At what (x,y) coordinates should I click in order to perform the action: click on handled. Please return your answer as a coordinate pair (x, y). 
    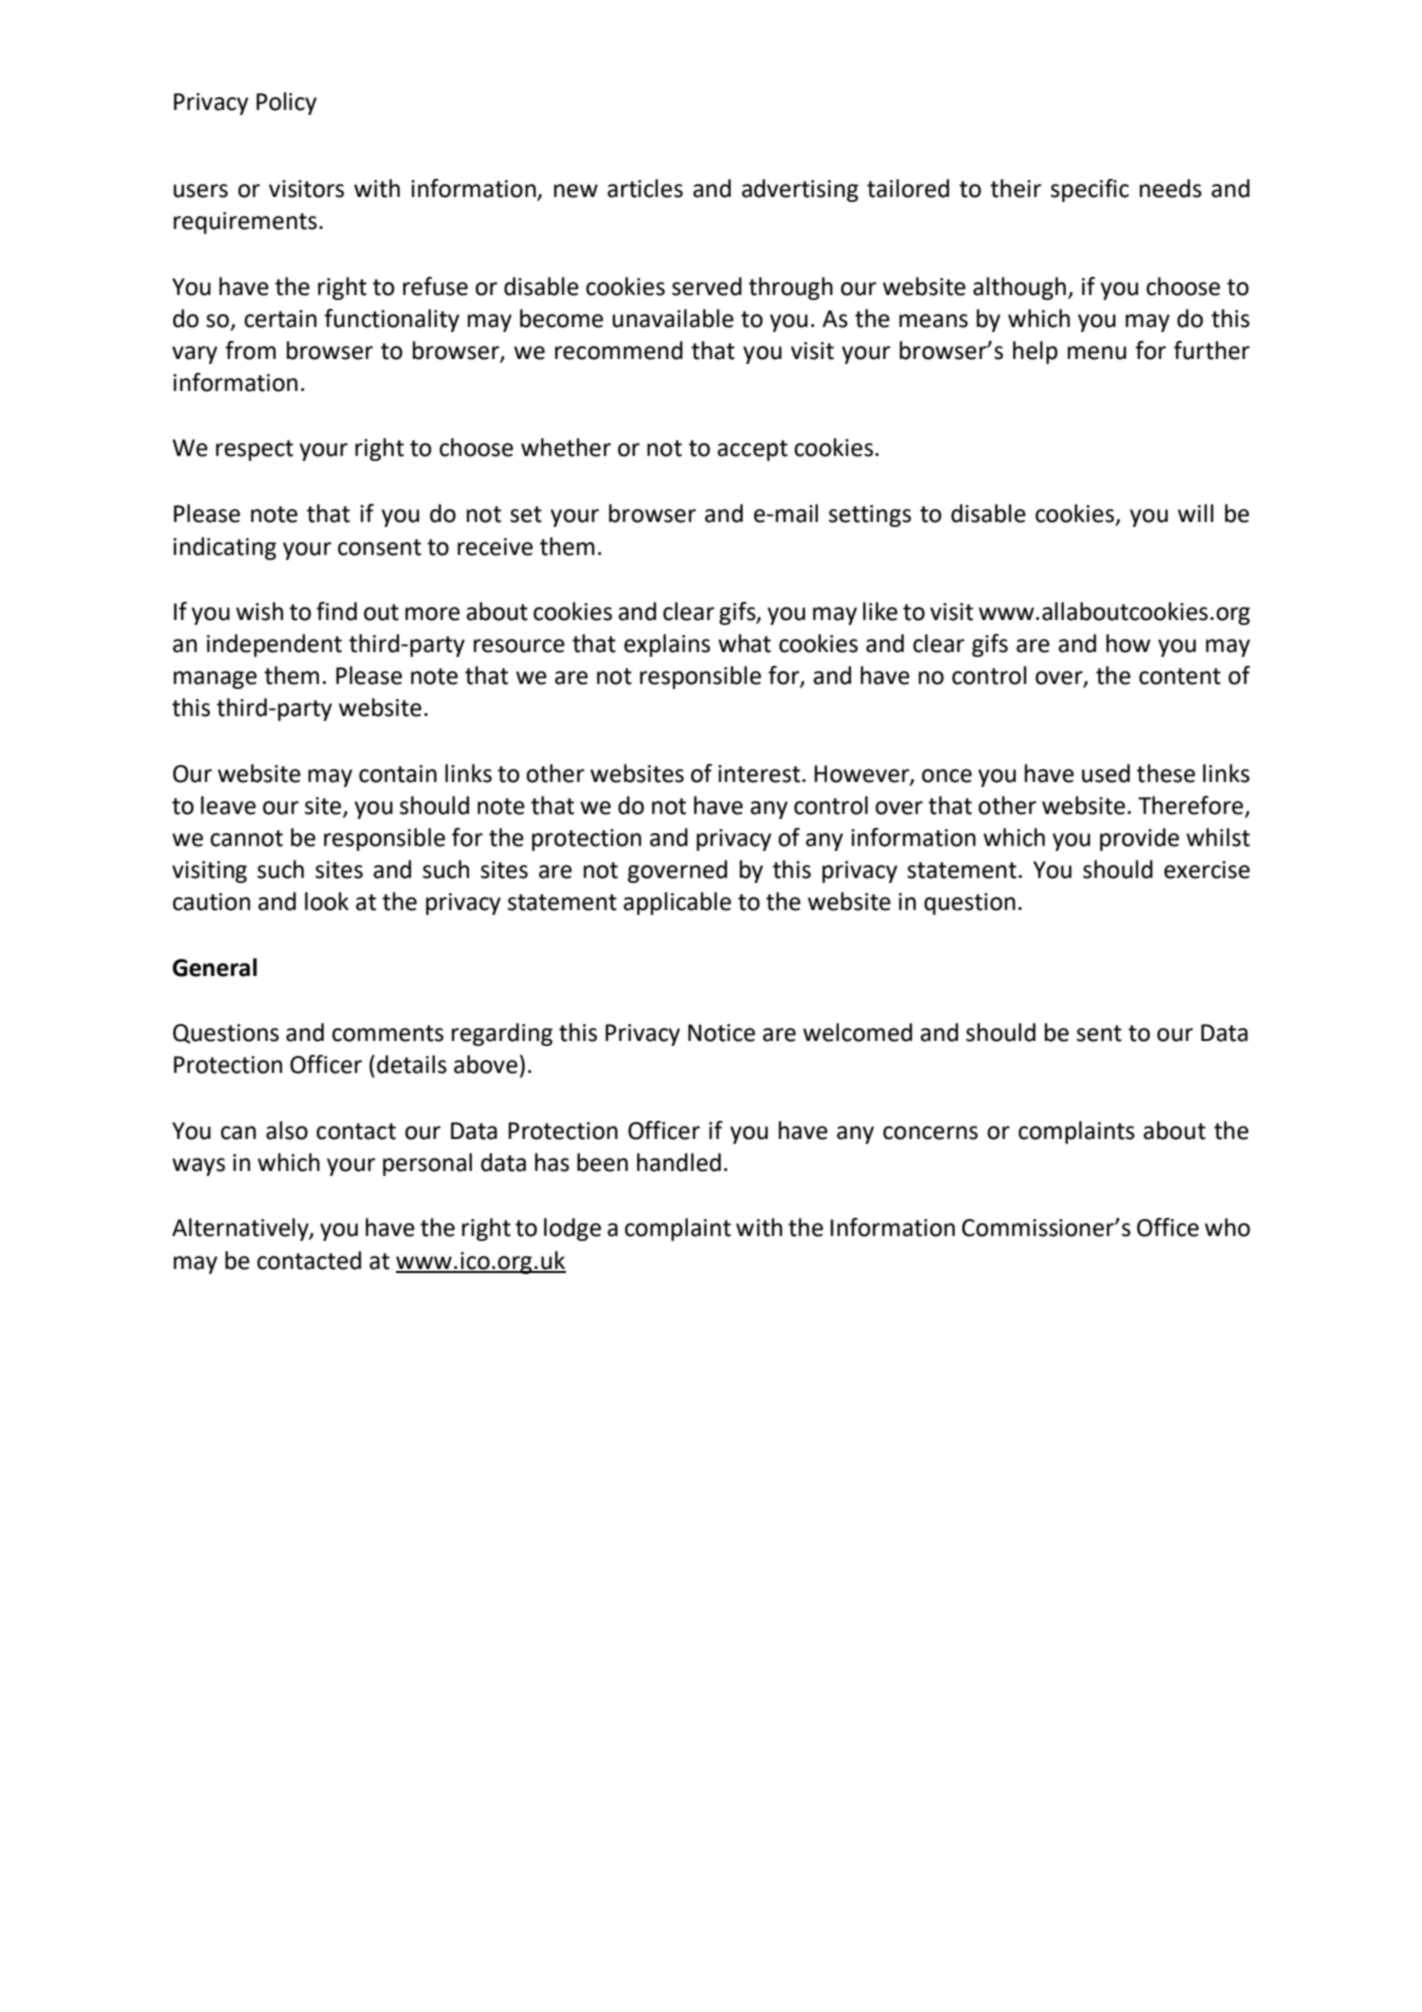
    Looking at the image, I should click on (679, 1162).
